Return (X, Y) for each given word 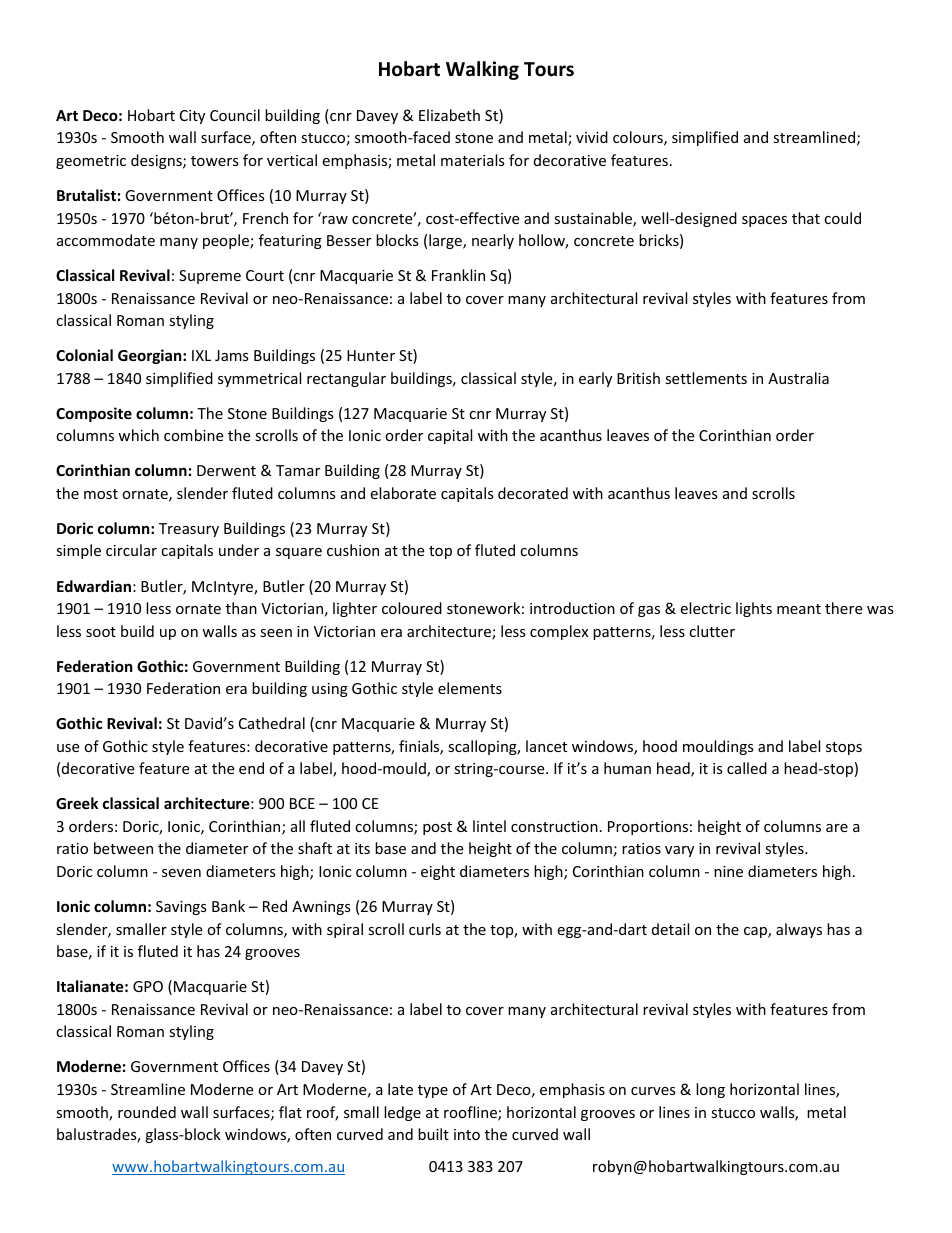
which (138, 435)
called (747, 768)
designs (157, 161)
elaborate (403, 493)
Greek (77, 803)
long (710, 1090)
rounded (147, 1112)
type (433, 1091)
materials (473, 160)
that (806, 218)
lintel (489, 826)
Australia (798, 378)
